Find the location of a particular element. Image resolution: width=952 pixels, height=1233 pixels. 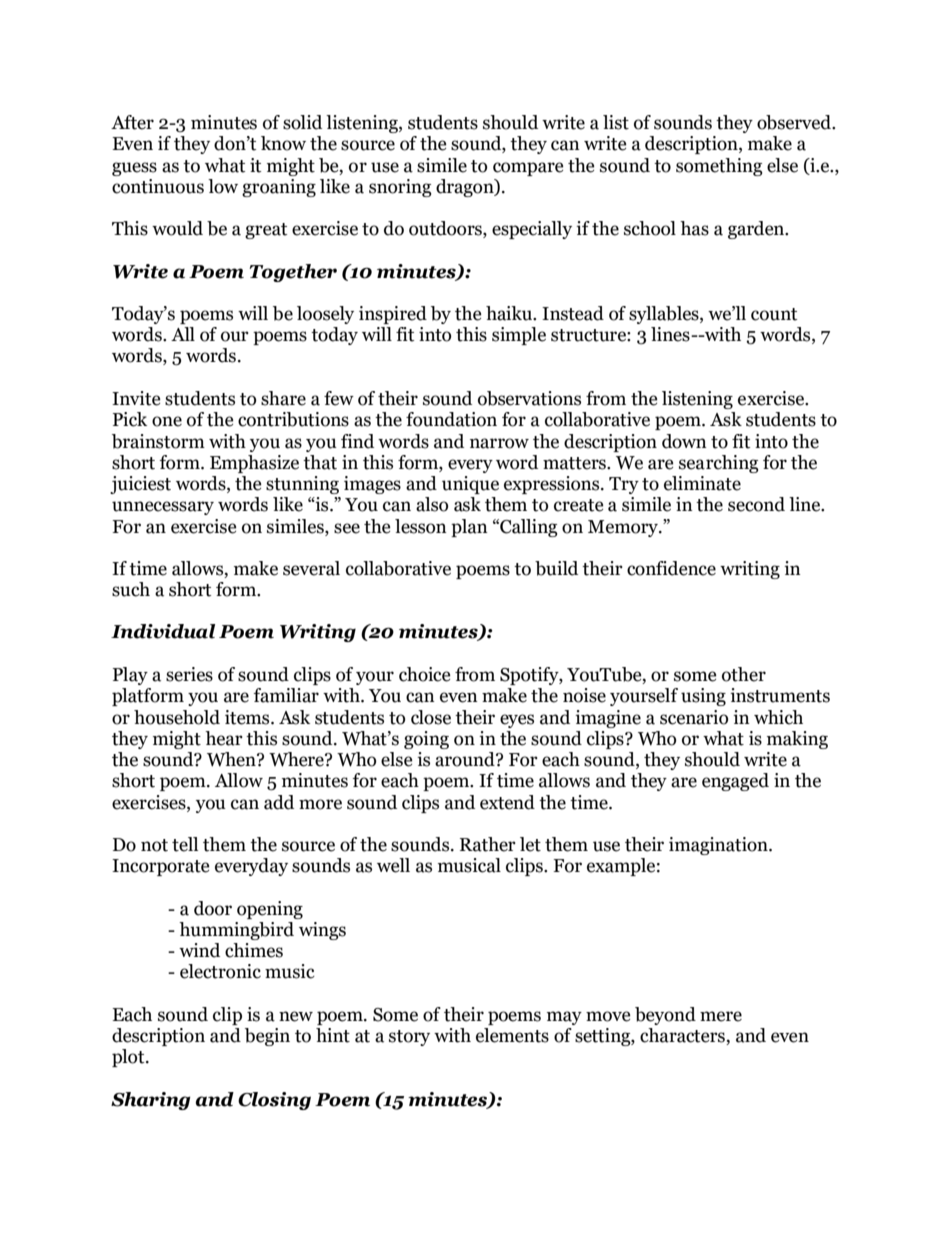

continuous is located at coordinates (158, 186).
